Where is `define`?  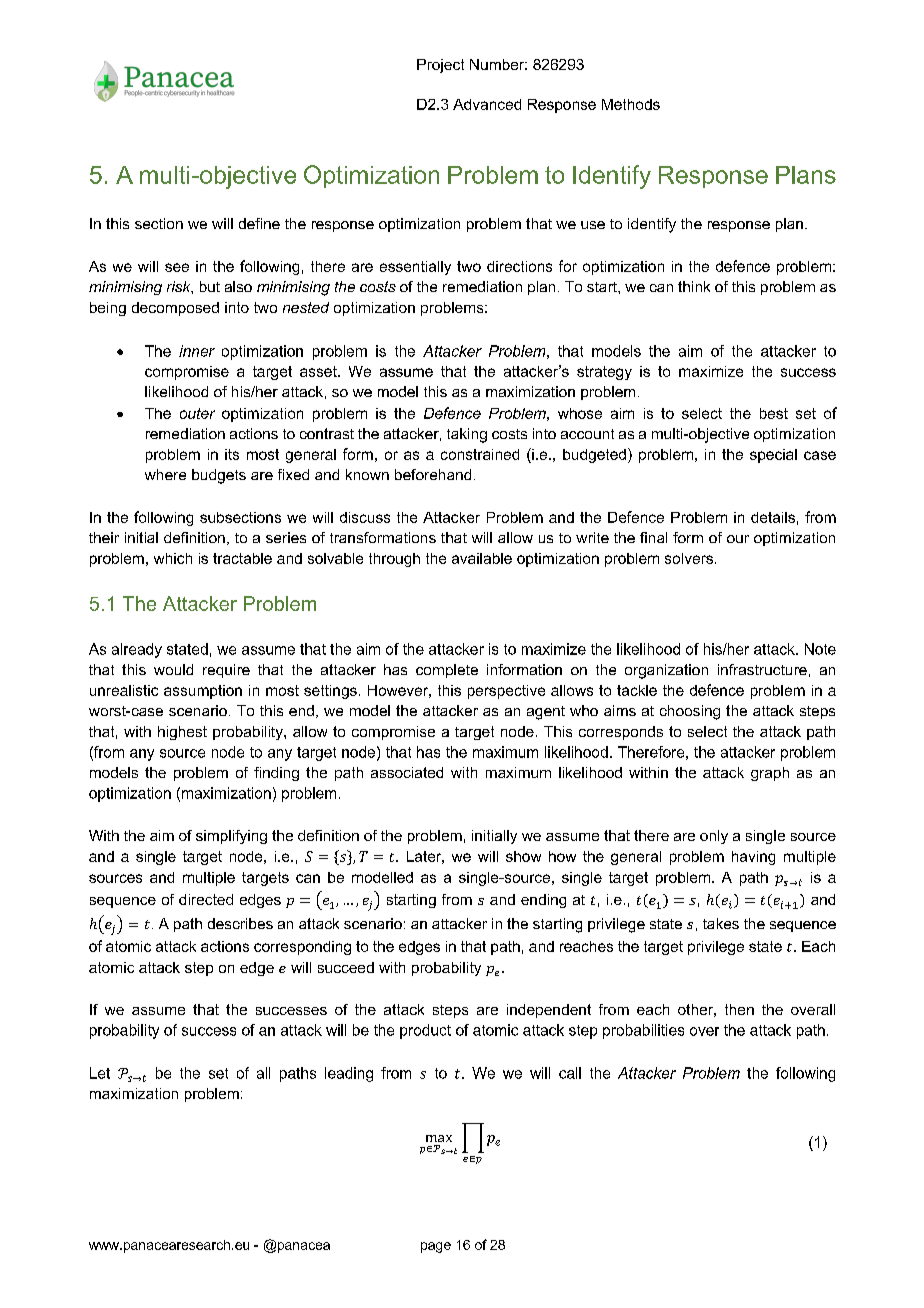 define is located at coordinates (259, 223).
